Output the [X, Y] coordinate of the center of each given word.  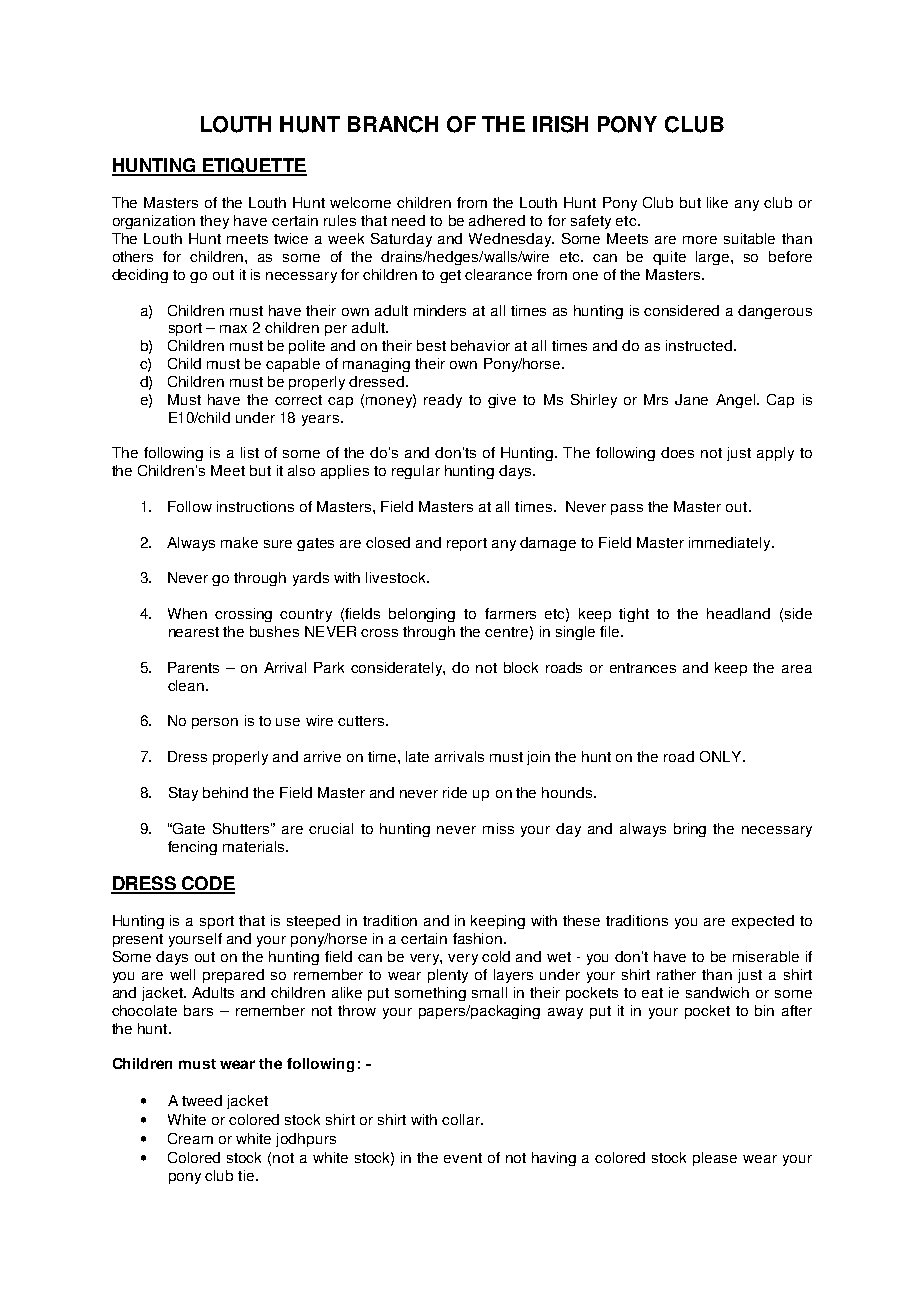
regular [416, 472]
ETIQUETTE [254, 166]
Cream [190, 1138]
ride [455, 792]
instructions [255, 506]
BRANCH [393, 124]
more [700, 240]
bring [690, 830]
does [677, 452]
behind [225, 792]
